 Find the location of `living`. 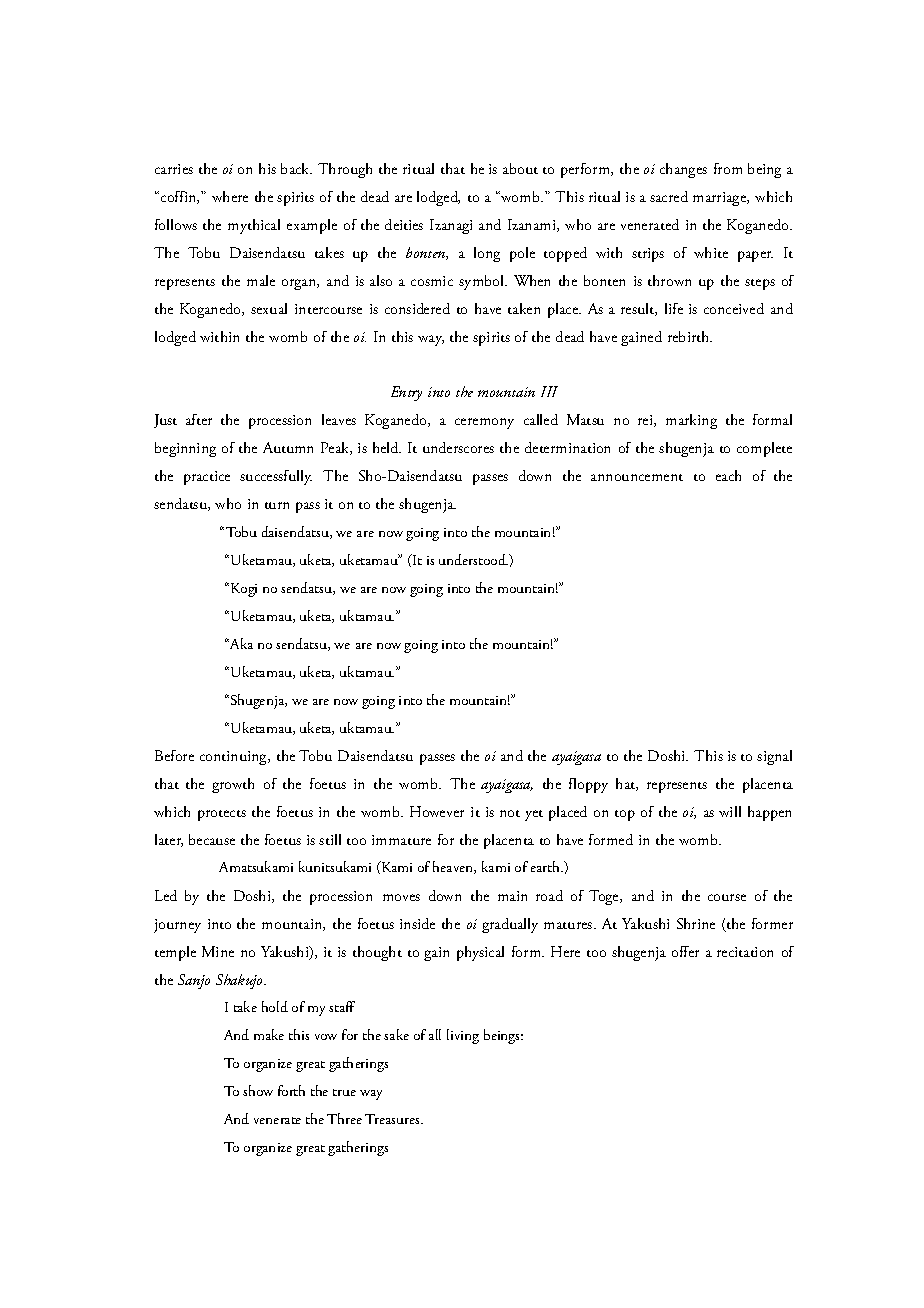

living is located at coordinates (463, 1036).
